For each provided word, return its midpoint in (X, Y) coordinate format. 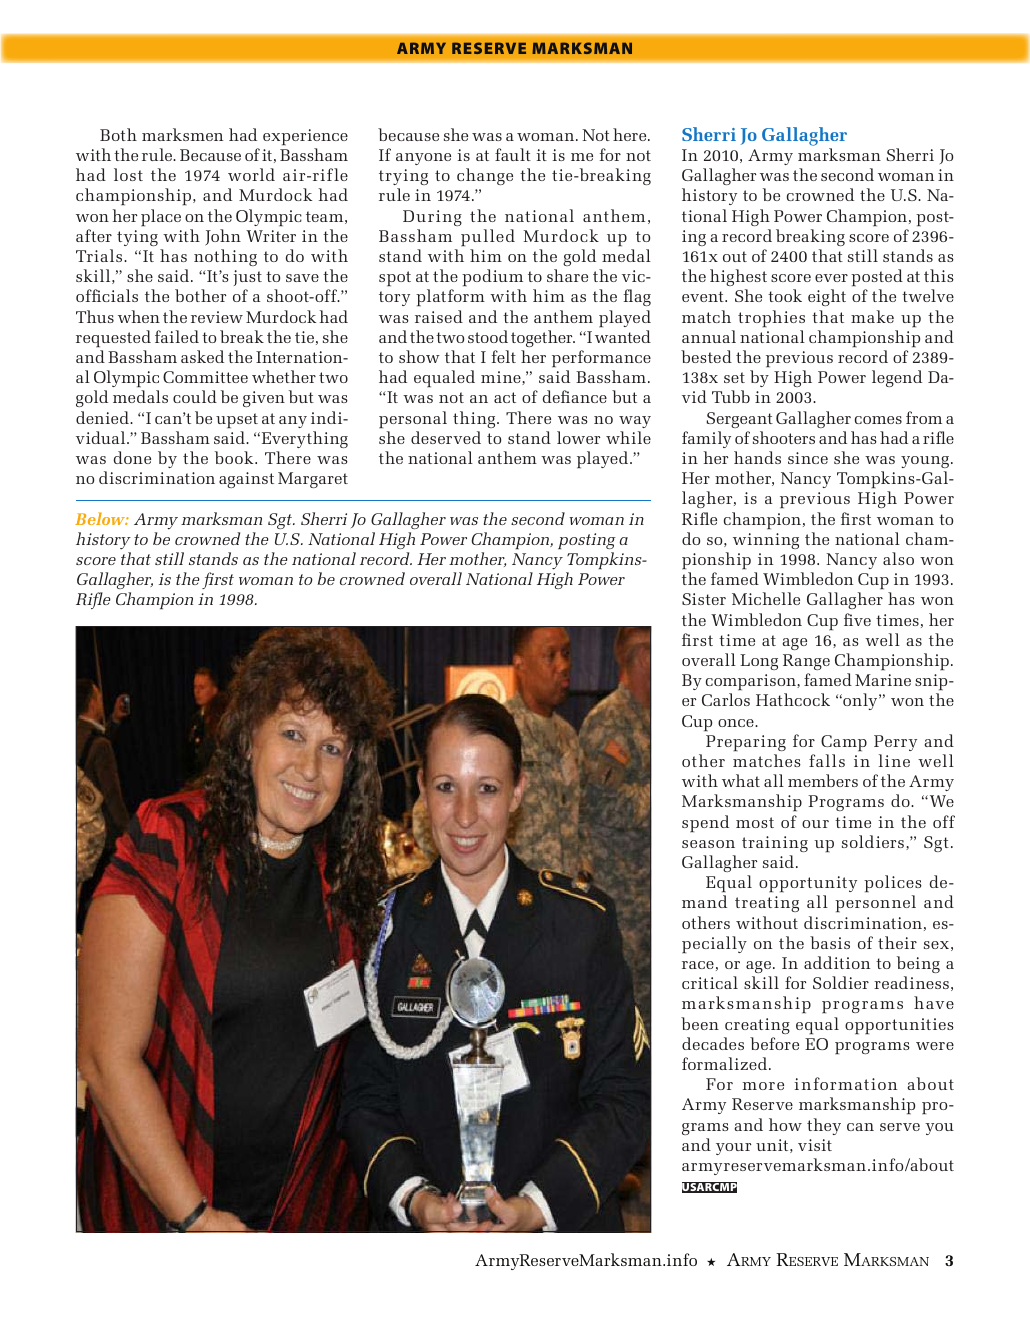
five (857, 619)
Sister (704, 599)
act (505, 397)
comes (878, 420)
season (708, 844)
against (246, 480)
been (700, 1023)
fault (513, 154)
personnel (875, 904)
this (939, 275)
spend (705, 824)
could (195, 396)
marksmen (182, 134)
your (733, 1149)
